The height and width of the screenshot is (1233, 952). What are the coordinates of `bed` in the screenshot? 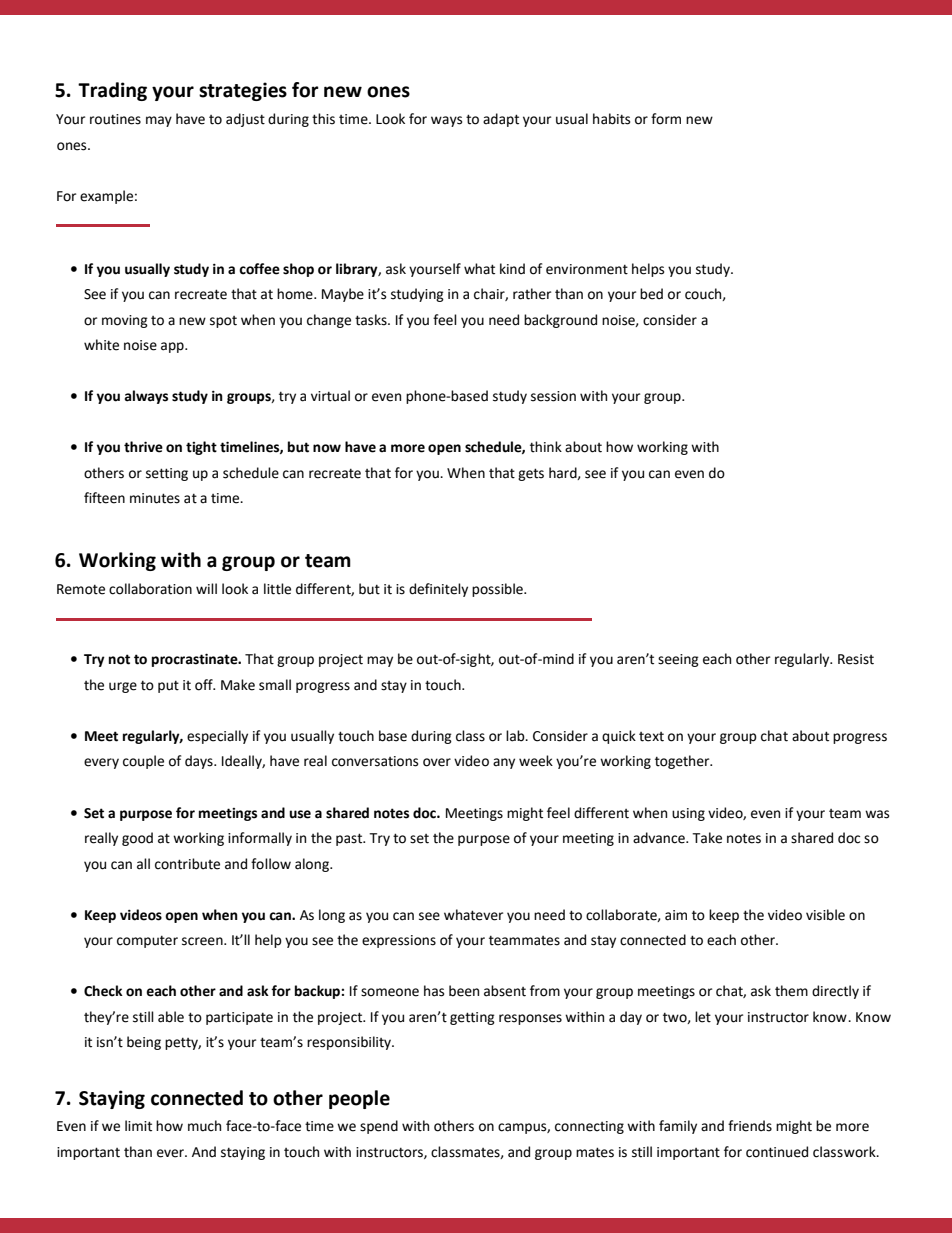 It's located at (651, 294).
